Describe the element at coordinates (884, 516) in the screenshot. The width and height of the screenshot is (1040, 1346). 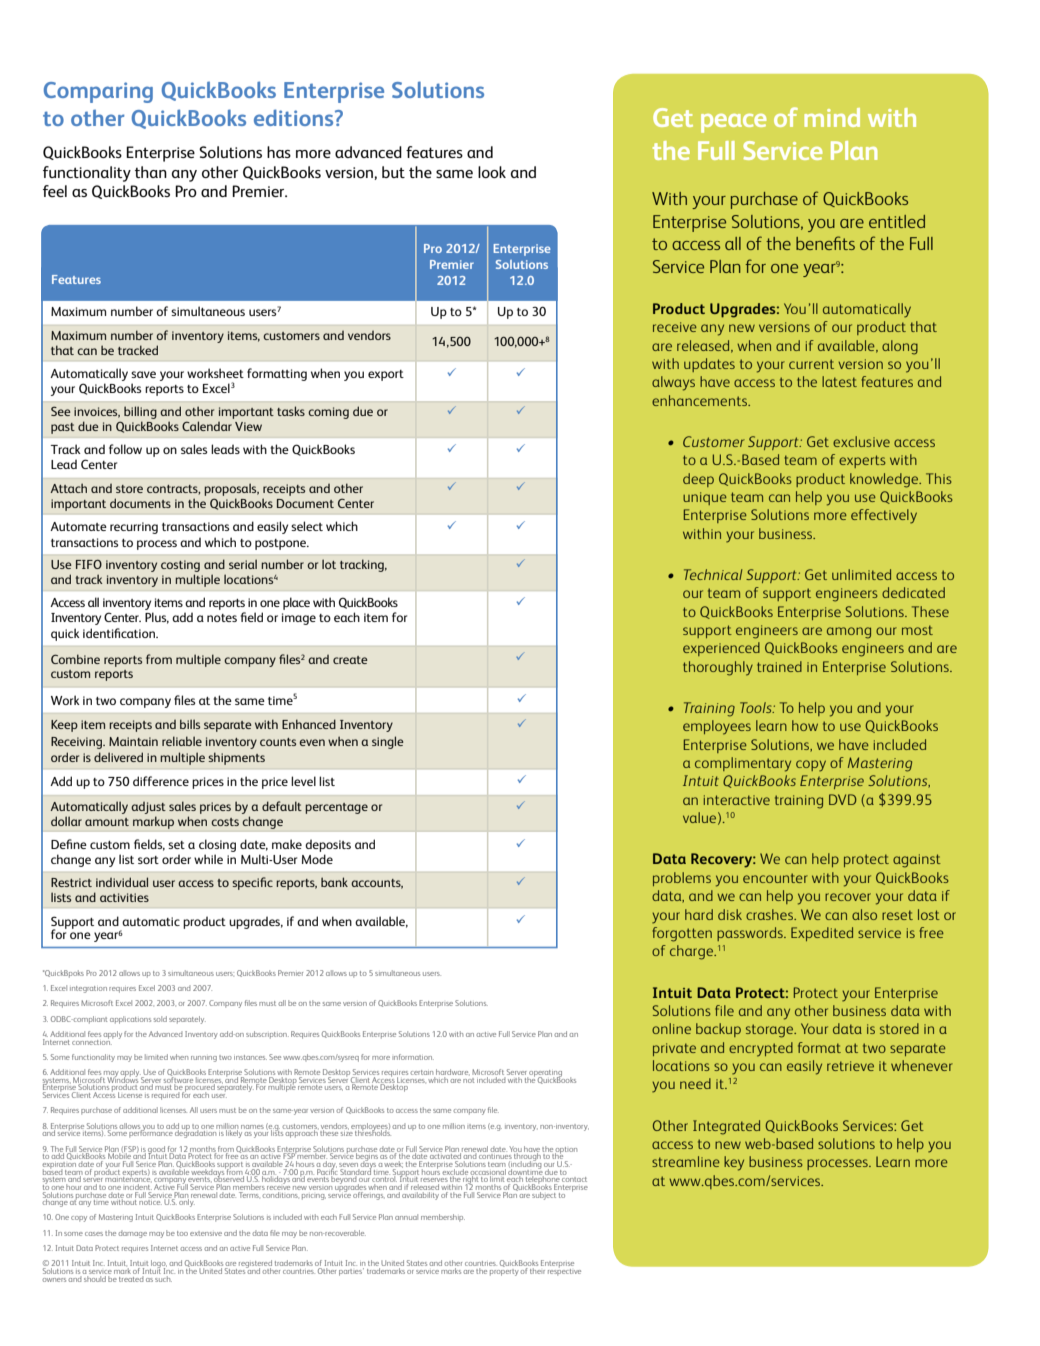
I see `effectively` at that location.
